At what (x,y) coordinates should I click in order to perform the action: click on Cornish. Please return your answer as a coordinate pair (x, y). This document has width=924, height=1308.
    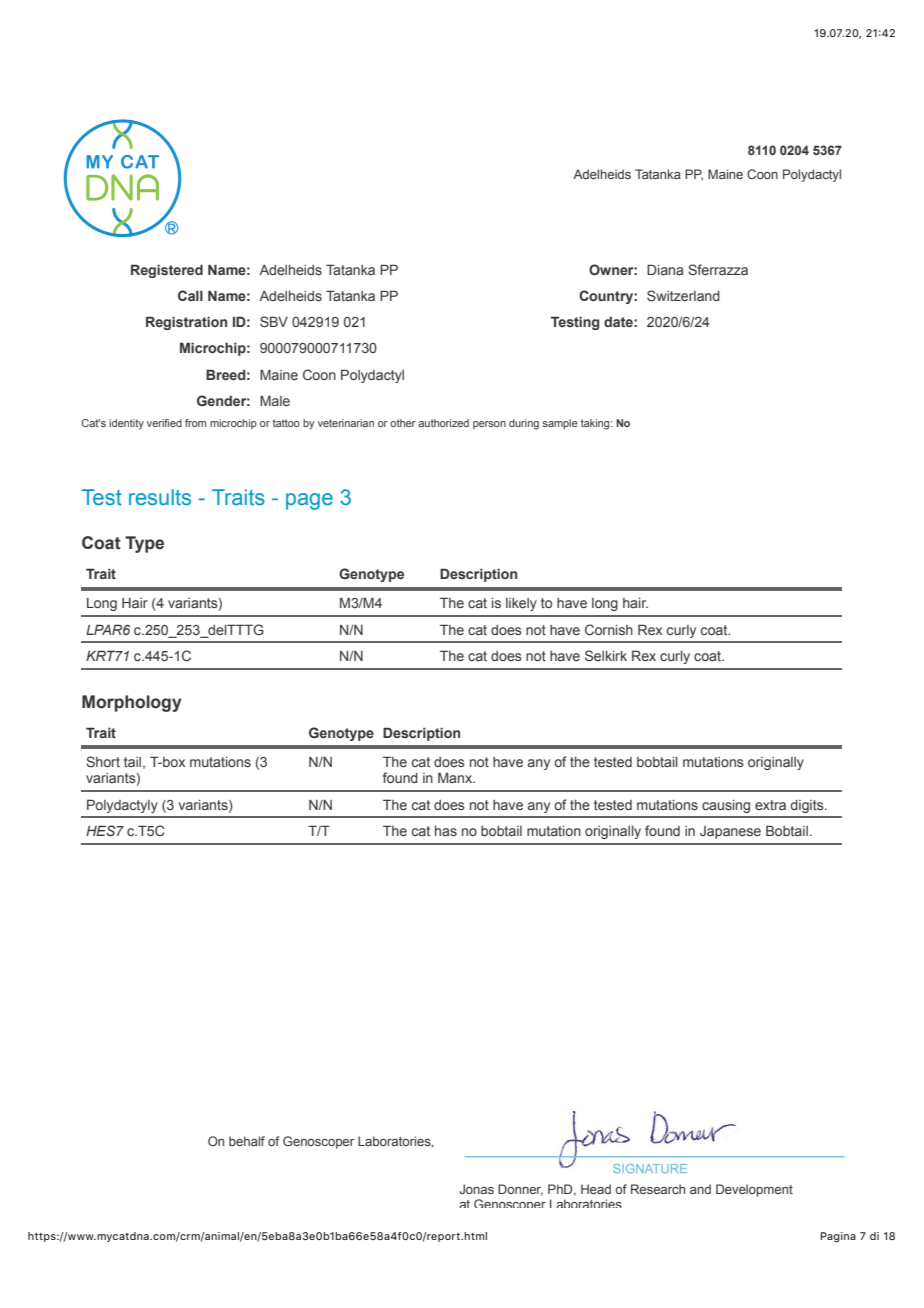
    Looking at the image, I should click on (609, 629).
